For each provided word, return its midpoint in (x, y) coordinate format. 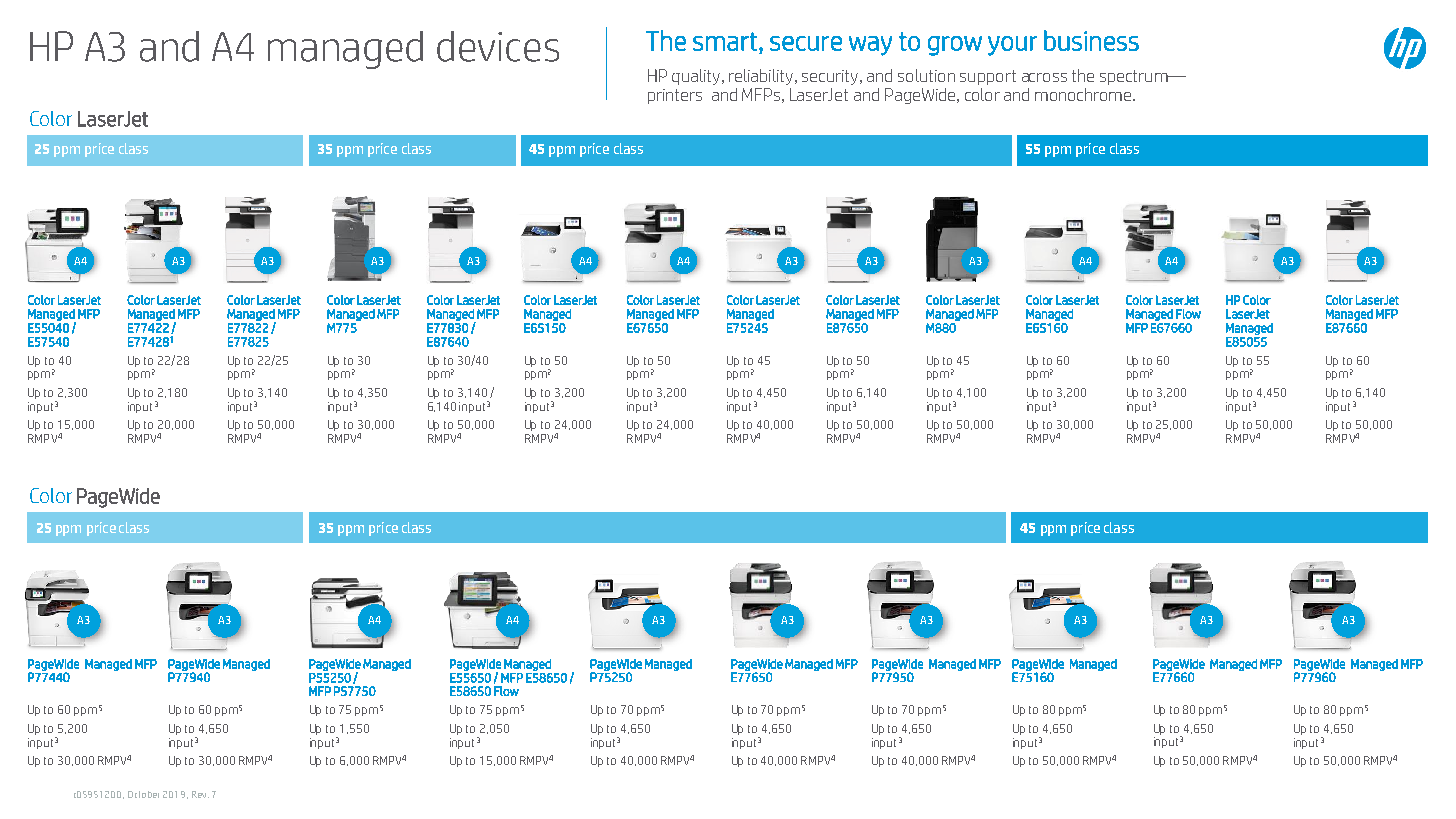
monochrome (1084, 94)
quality (696, 77)
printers (675, 96)
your (1012, 46)
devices (498, 46)
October (143, 794)
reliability (762, 77)
